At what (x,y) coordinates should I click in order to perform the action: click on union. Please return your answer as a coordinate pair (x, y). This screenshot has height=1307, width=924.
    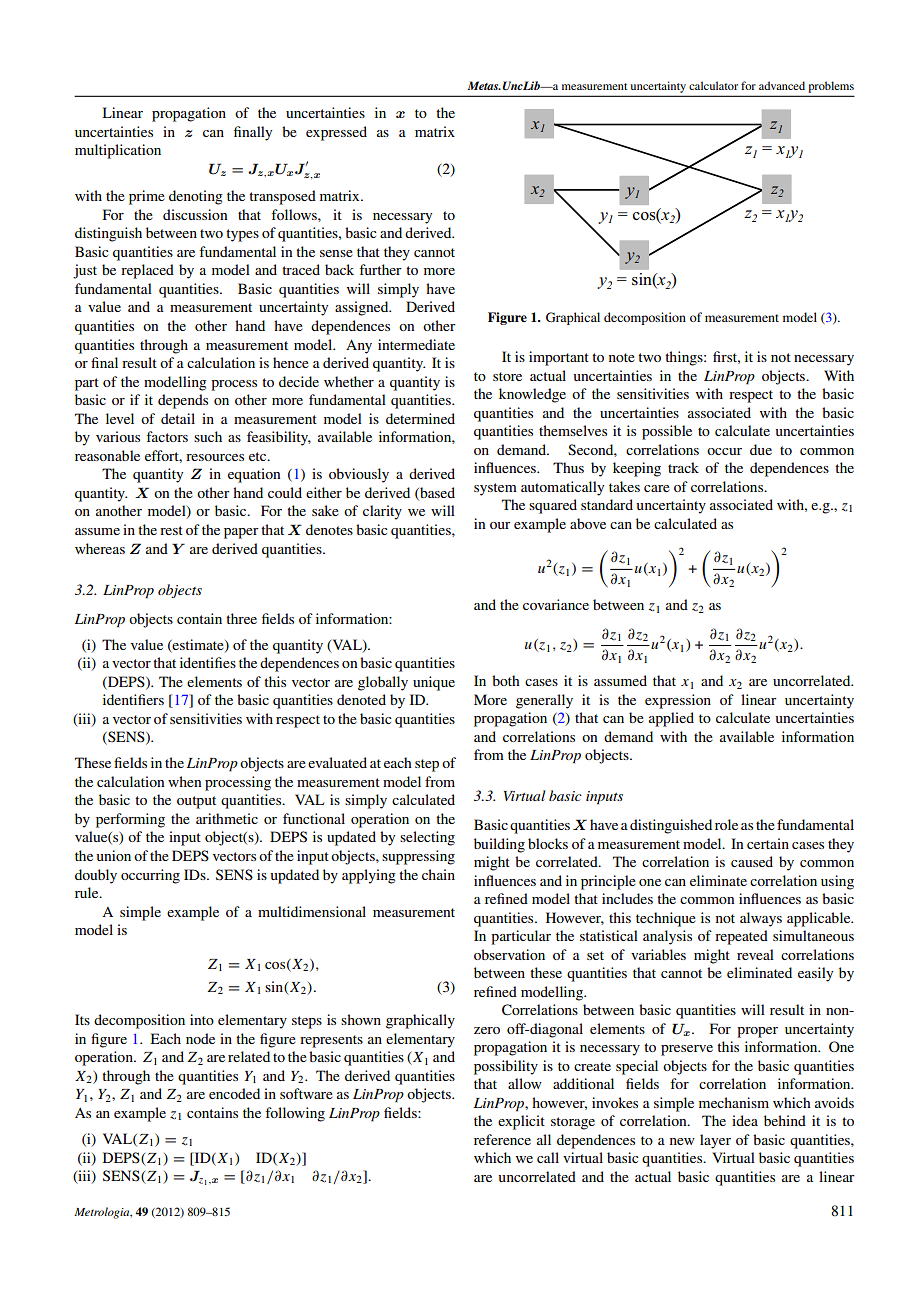
    Looking at the image, I should click on (113, 855).
